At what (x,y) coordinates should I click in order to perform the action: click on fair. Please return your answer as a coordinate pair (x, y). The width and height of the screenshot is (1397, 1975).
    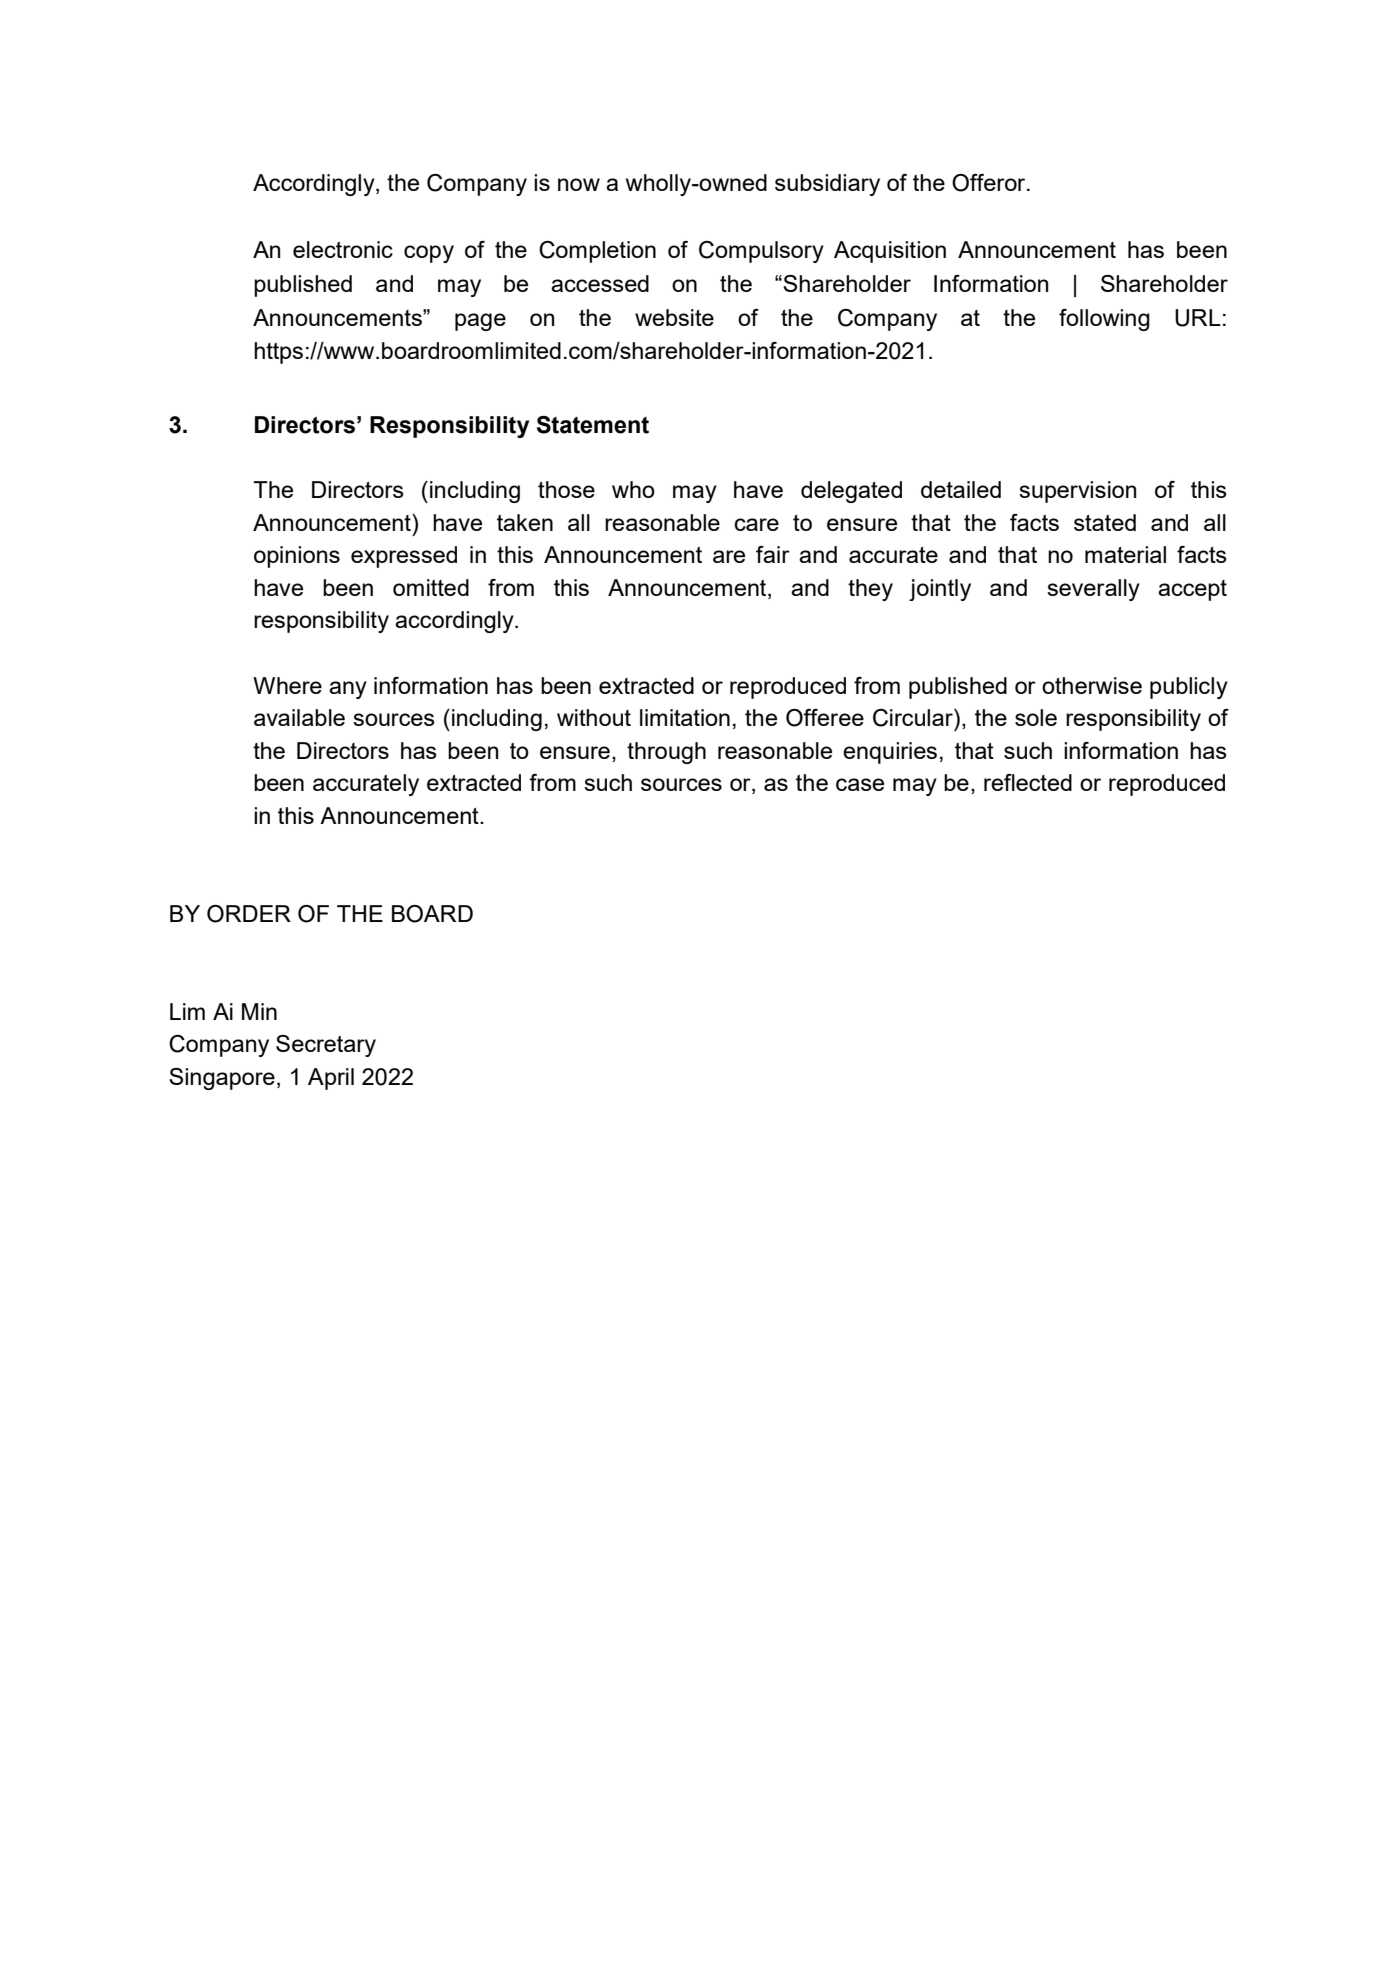
    Looking at the image, I should click on (773, 554).
